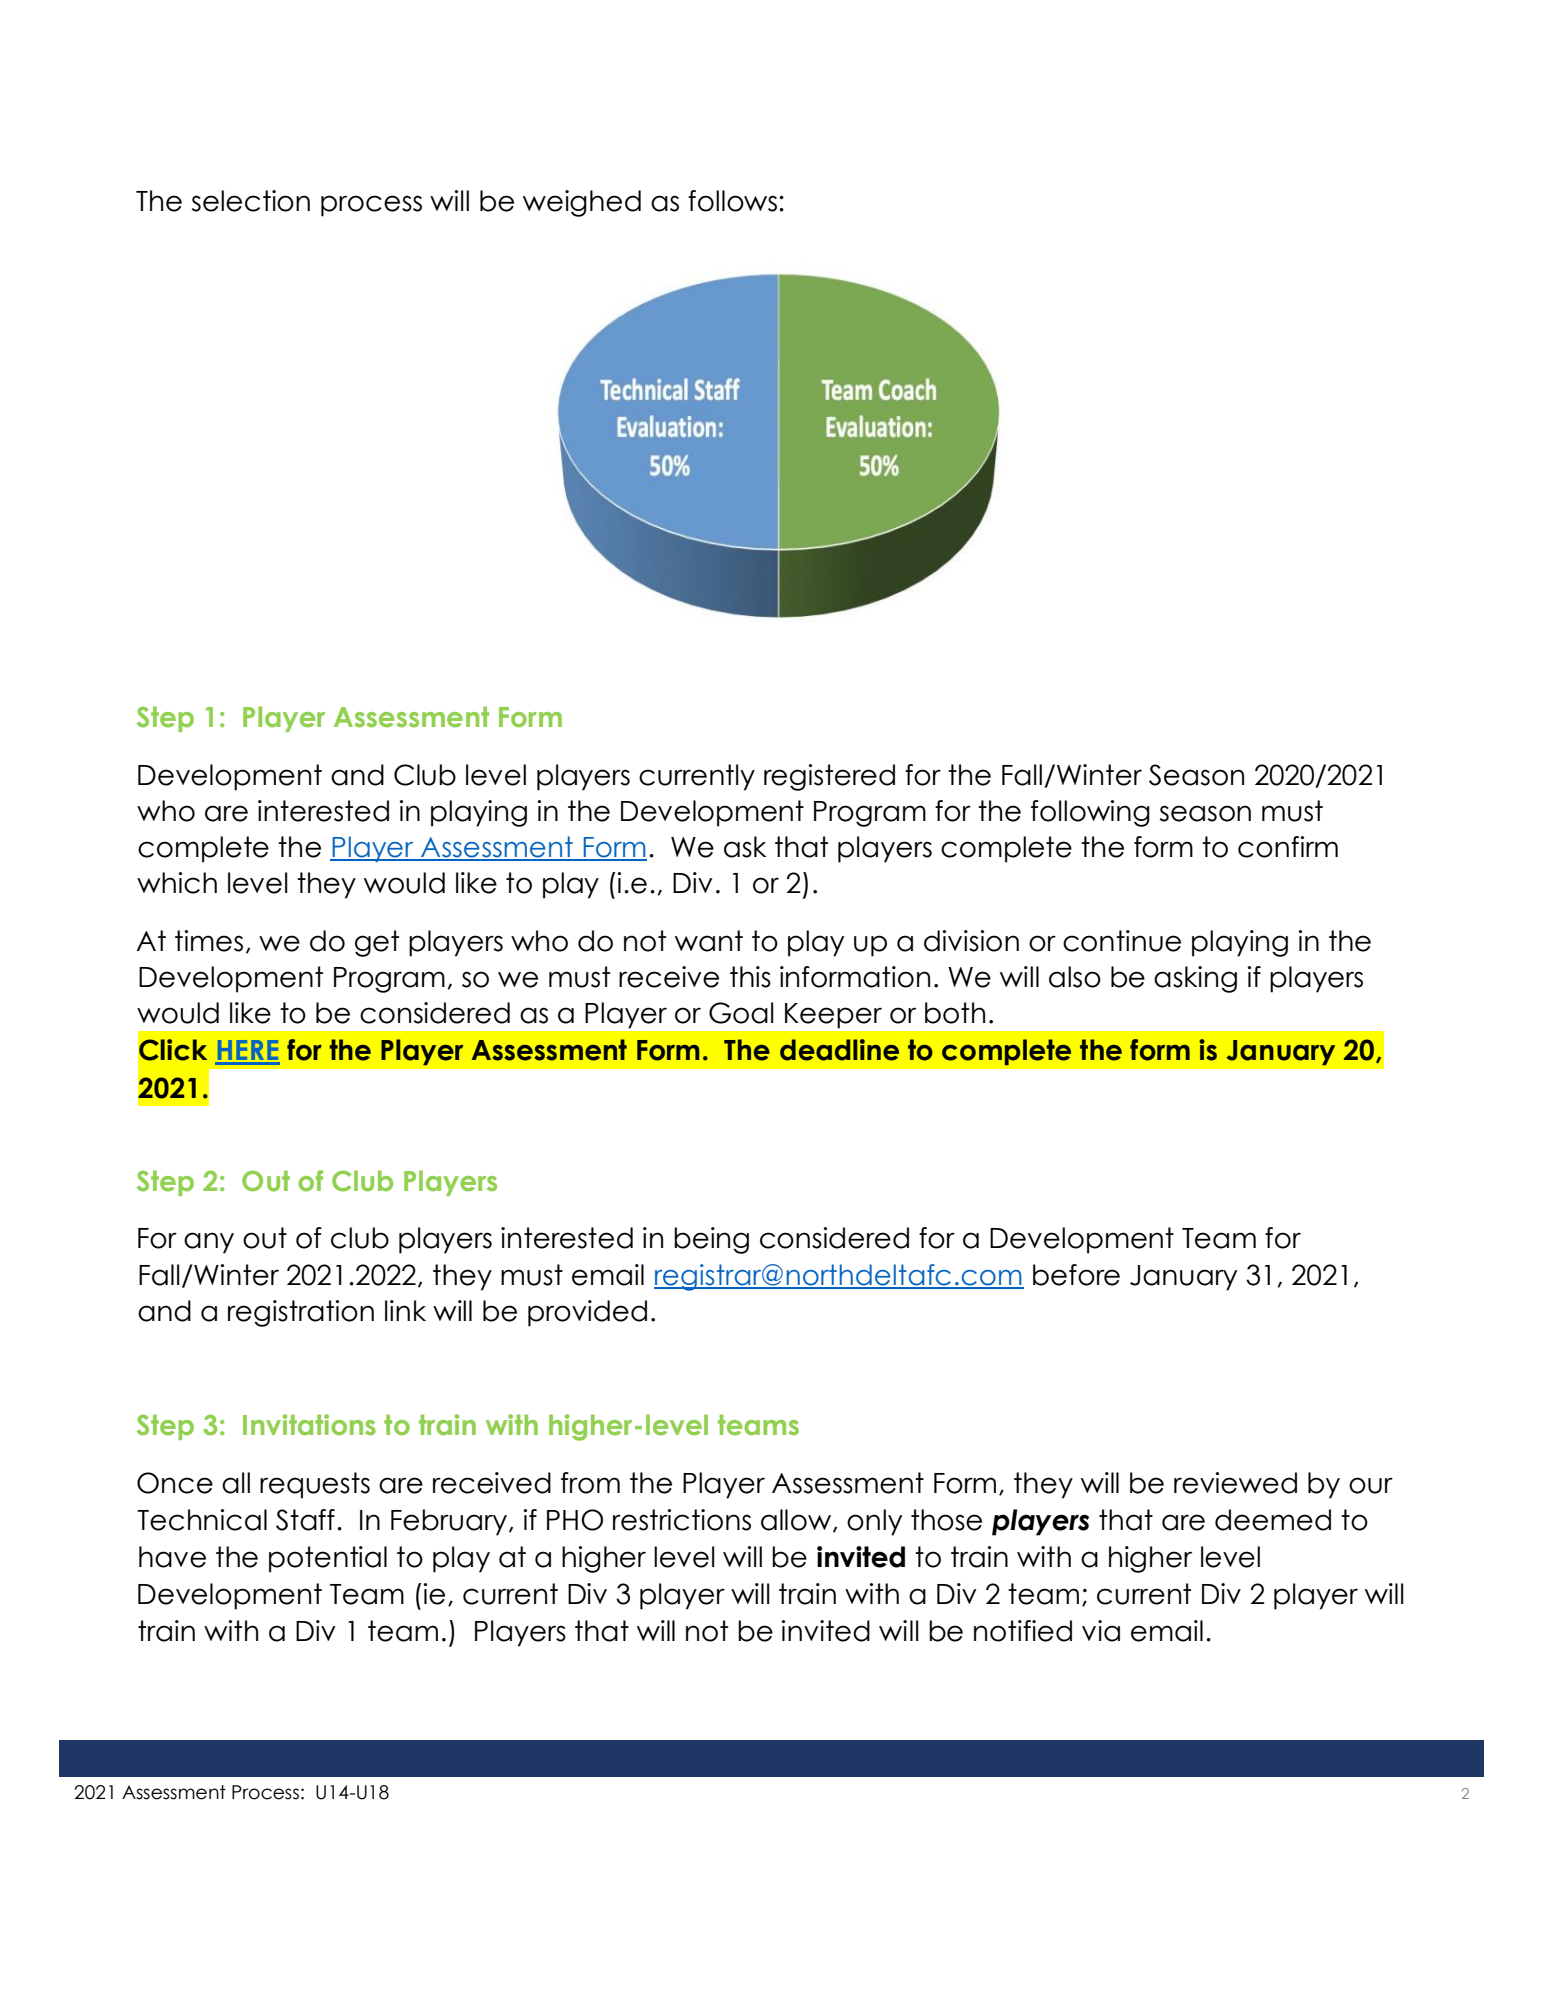 The height and width of the screenshot is (2007, 1550). What do you see at coordinates (251, 201) in the screenshot?
I see `selection` at bounding box center [251, 201].
